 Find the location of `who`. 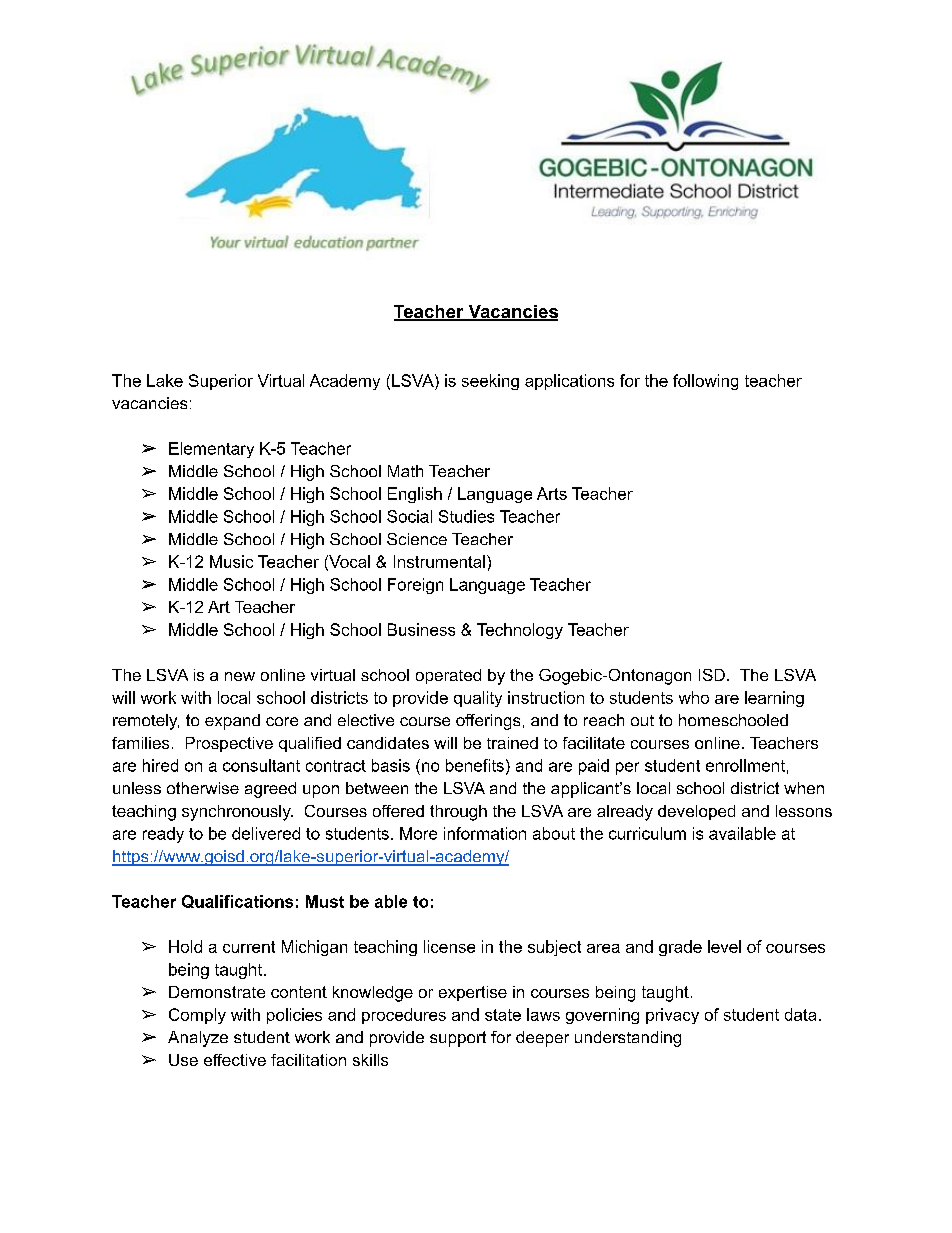

who is located at coordinates (694, 697).
